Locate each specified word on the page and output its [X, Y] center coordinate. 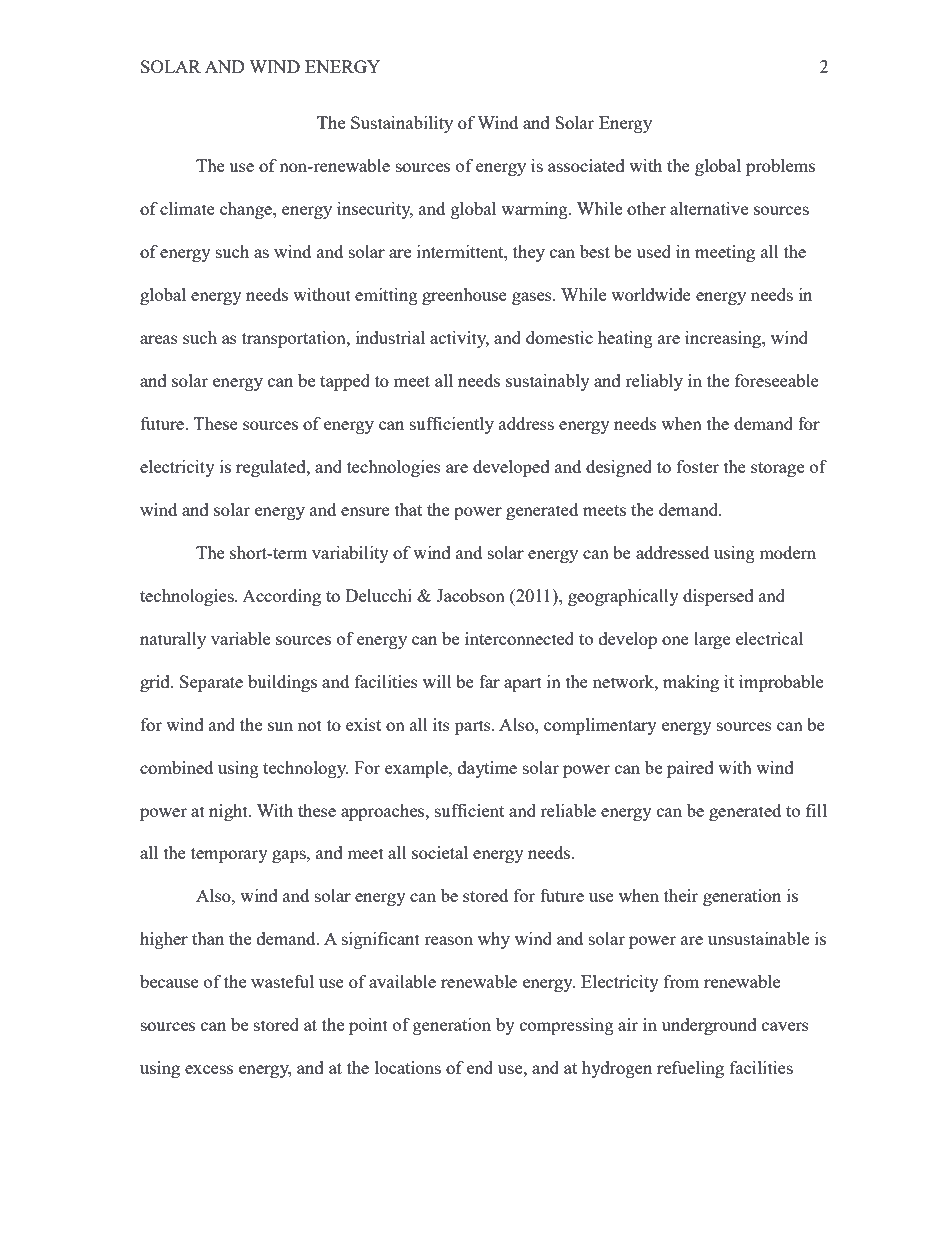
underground [709, 1026]
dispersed [718, 597]
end [480, 1067]
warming [535, 210]
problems [780, 167]
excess [209, 1069]
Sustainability [402, 124]
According [281, 597]
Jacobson [470, 595]
